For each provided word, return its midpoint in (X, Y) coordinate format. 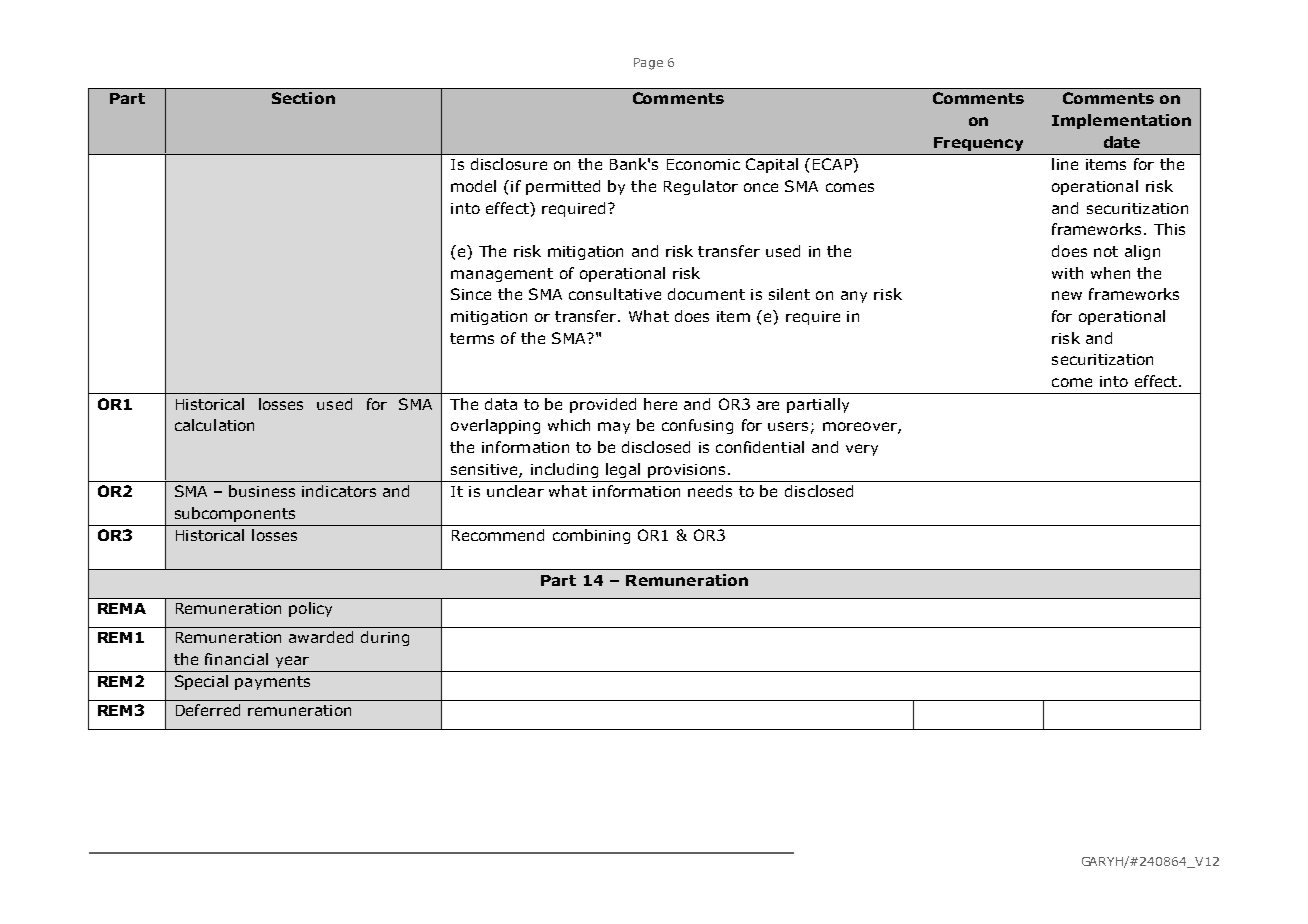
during (385, 638)
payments (272, 683)
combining (591, 536)
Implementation (1121, 121)
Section (303, 98)
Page (648, 64)
